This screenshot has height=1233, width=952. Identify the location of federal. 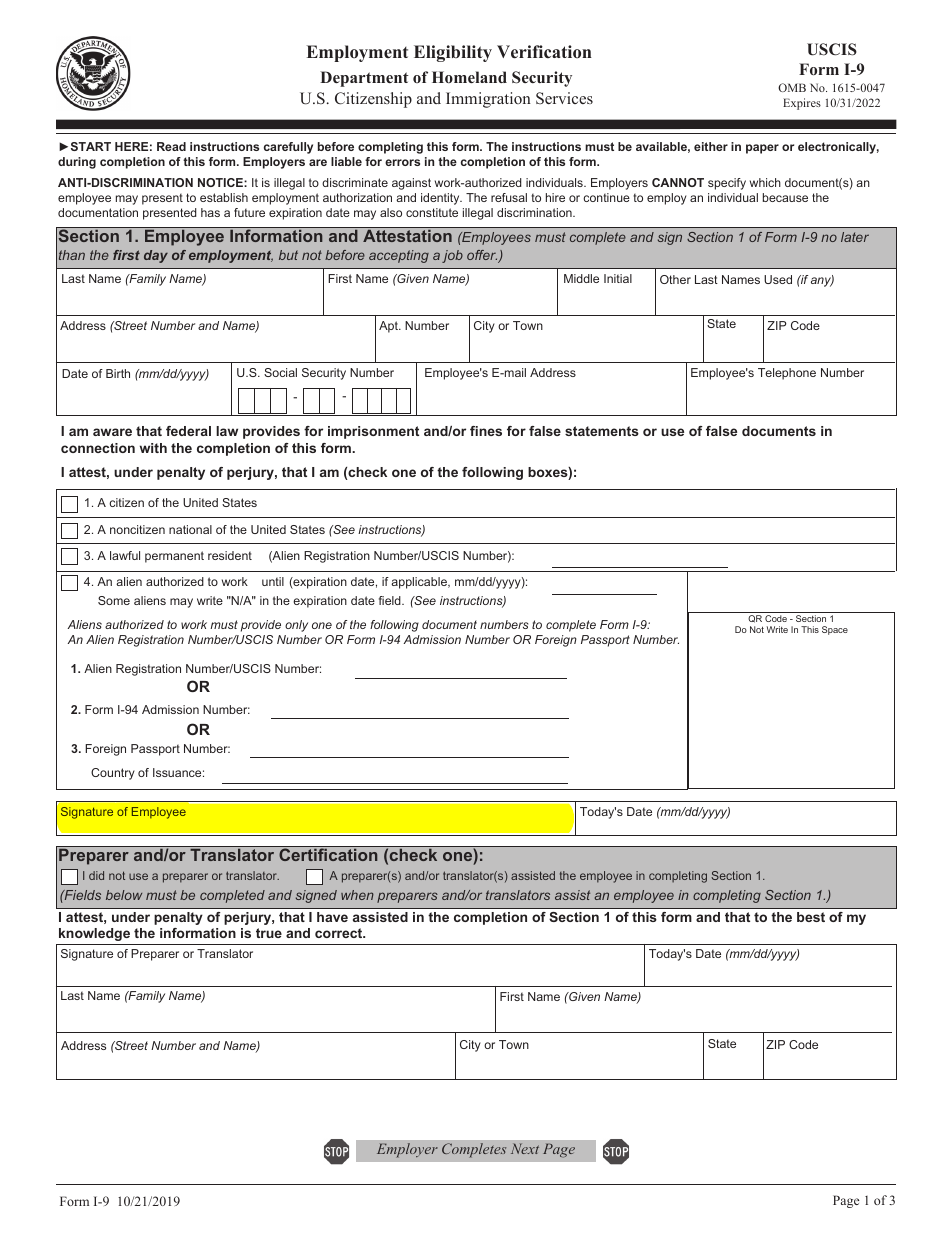
(188, 431).
